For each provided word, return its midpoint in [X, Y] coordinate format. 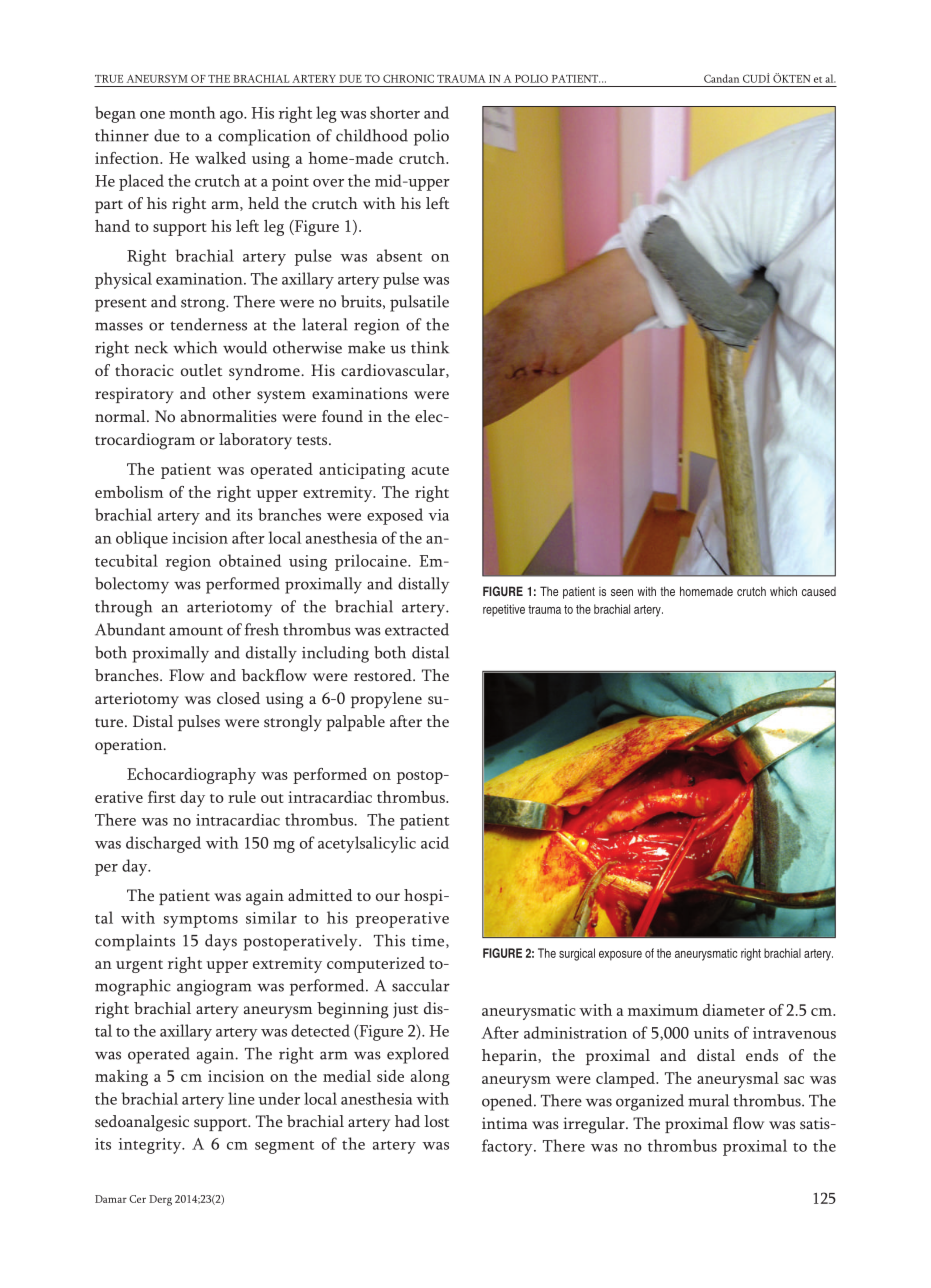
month [192, 112]
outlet [201, 370]
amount [196, 631]
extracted [417, 629]
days [221, 942]
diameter [734, 1010]
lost [436, 1121]
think [430, 347]
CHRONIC [408, 78]
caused [819, 591]
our [388, 897]
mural [708, 1100]
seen [622, 592]
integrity [151, 1146]
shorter [395, 112]
